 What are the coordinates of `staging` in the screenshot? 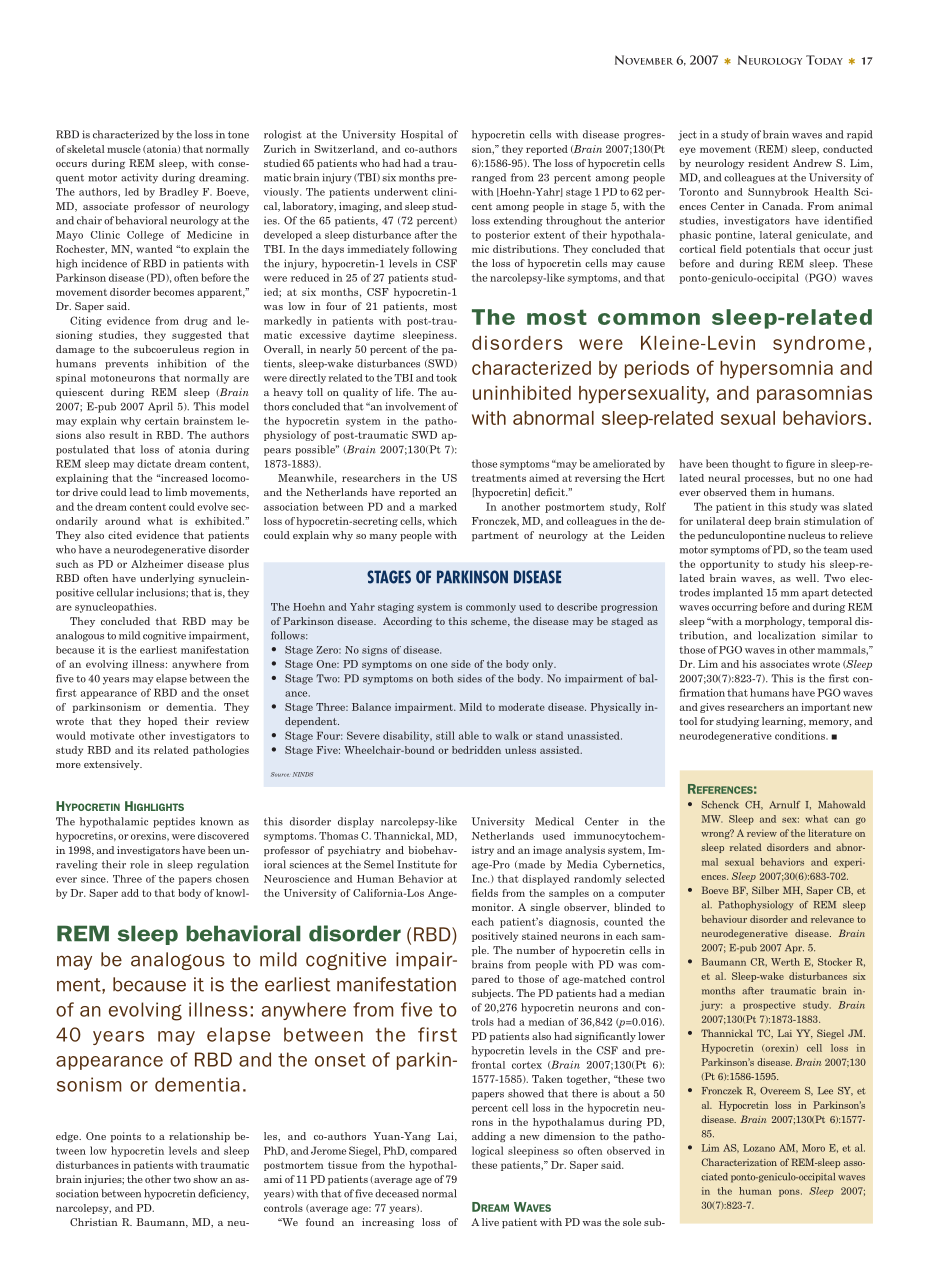 It's located at (396, 608).
